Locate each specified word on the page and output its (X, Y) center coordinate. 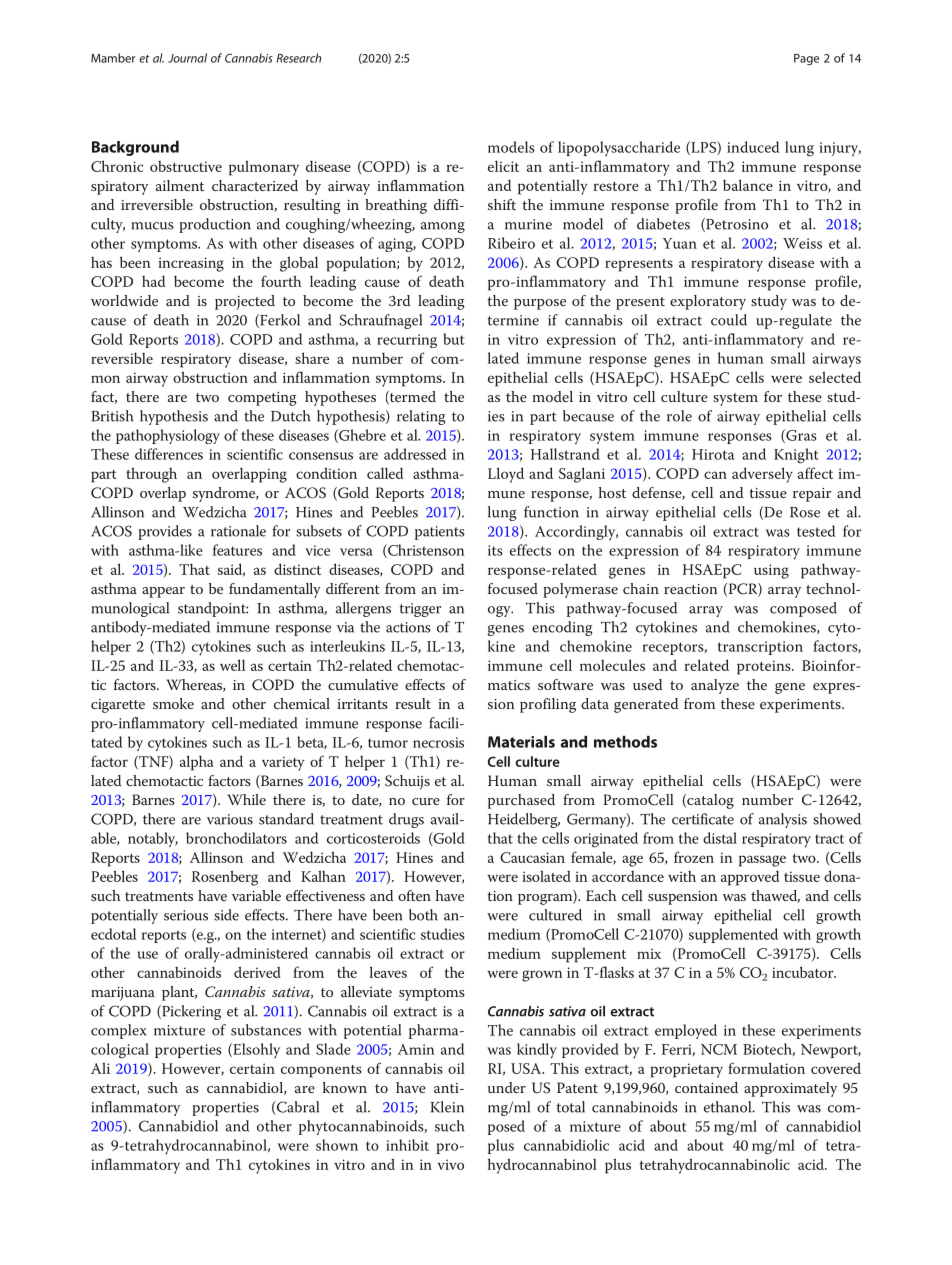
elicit (503, 166)
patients (440, 533)
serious (186, 915)
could (729, 320)
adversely (762, 475)
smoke (173, 703)
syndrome (225, 494)
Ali (100, 1068)
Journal (187, 58)
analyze (715, 686)
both (423, 915)
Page (806, 59)
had (153, 281)
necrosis (438, 742)
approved (750, 878)
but (454, 339)
